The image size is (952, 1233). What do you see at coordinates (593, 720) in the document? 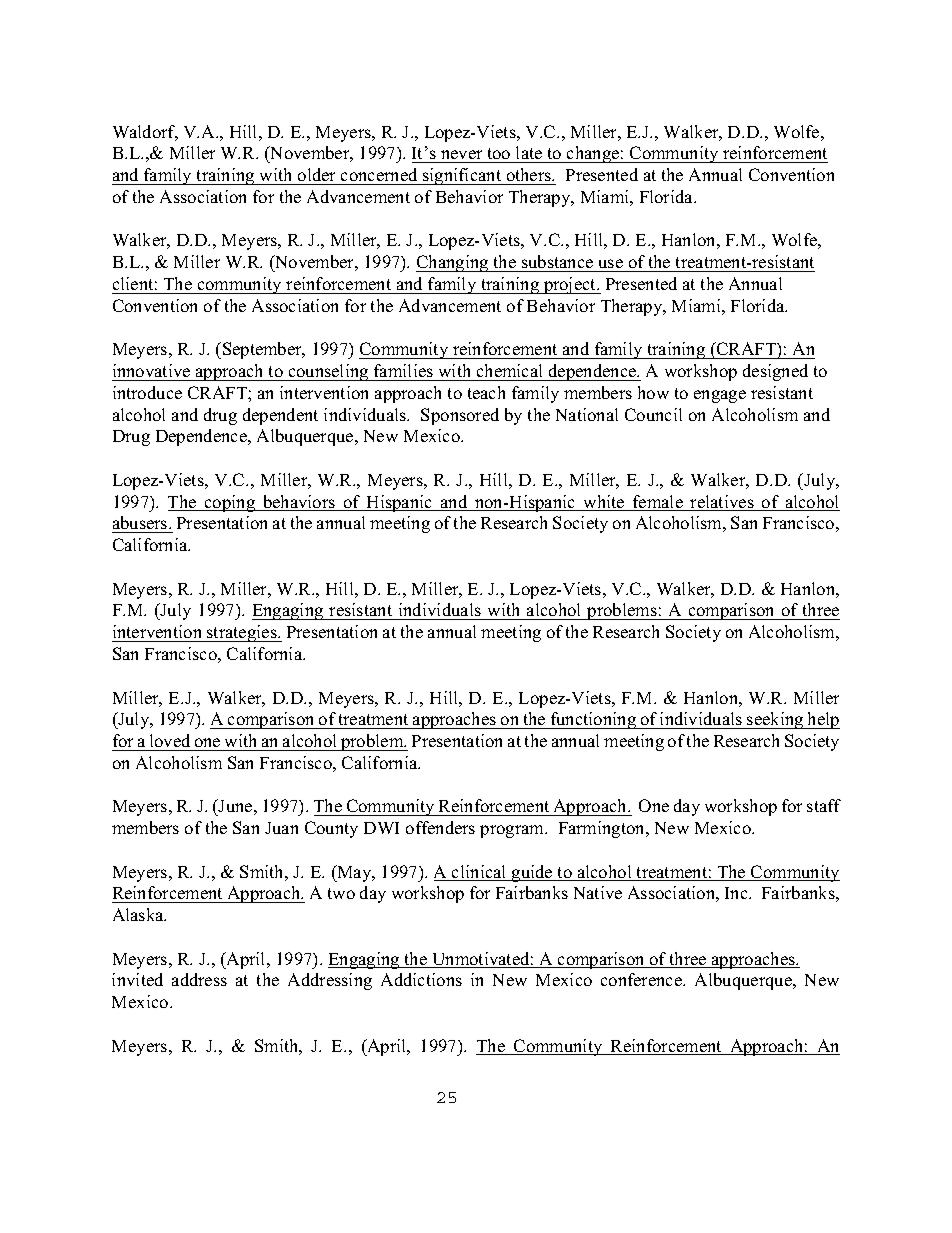
I see `functioning` at bounding box center [593, 720].
